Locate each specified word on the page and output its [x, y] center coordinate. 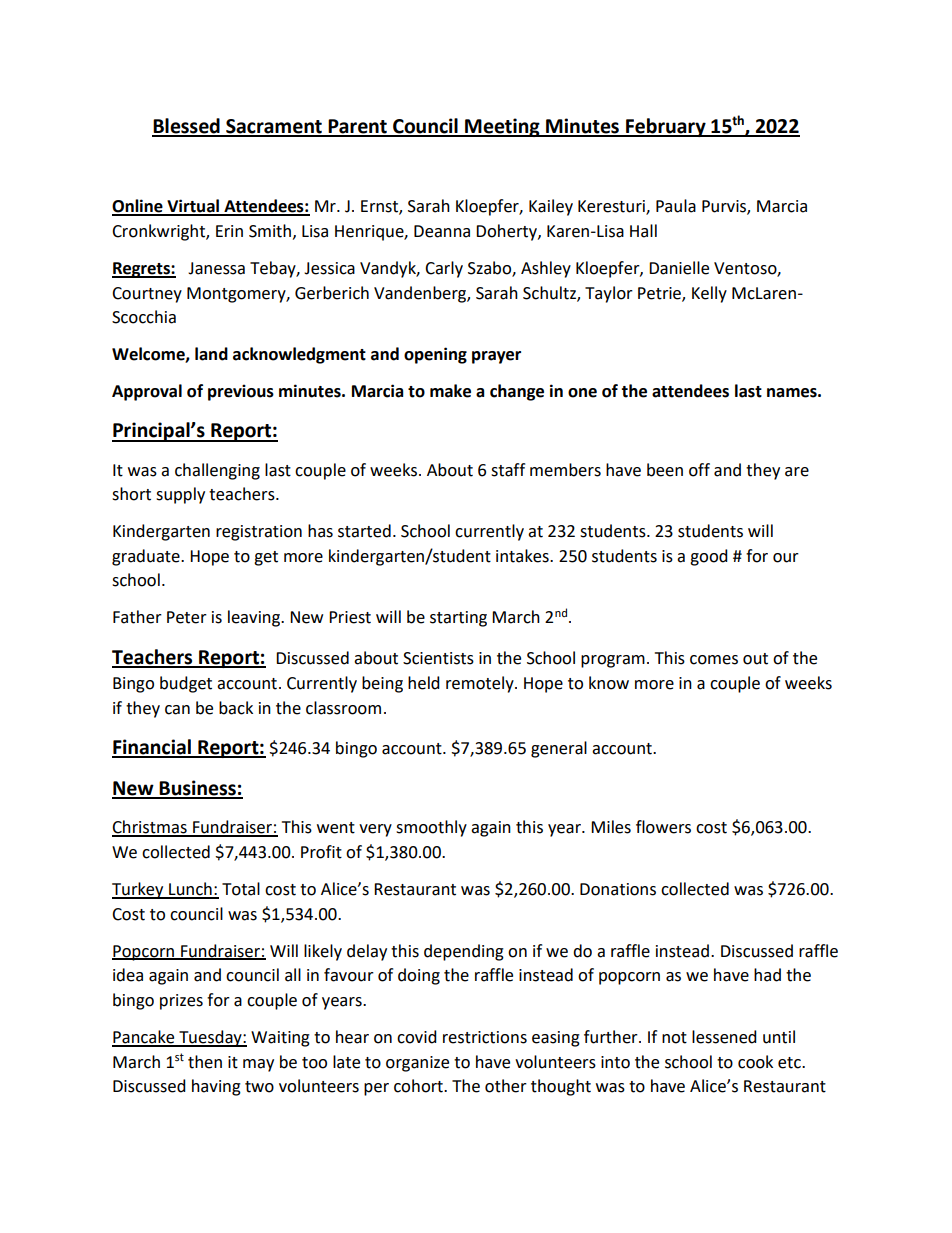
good [709, 557]
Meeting [502, 127]
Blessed [187, 127]
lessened [724, 1037]
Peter [187, 617]
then [205, 1062]
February [666, 127]
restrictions [485, 1037]
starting [458, 619]
